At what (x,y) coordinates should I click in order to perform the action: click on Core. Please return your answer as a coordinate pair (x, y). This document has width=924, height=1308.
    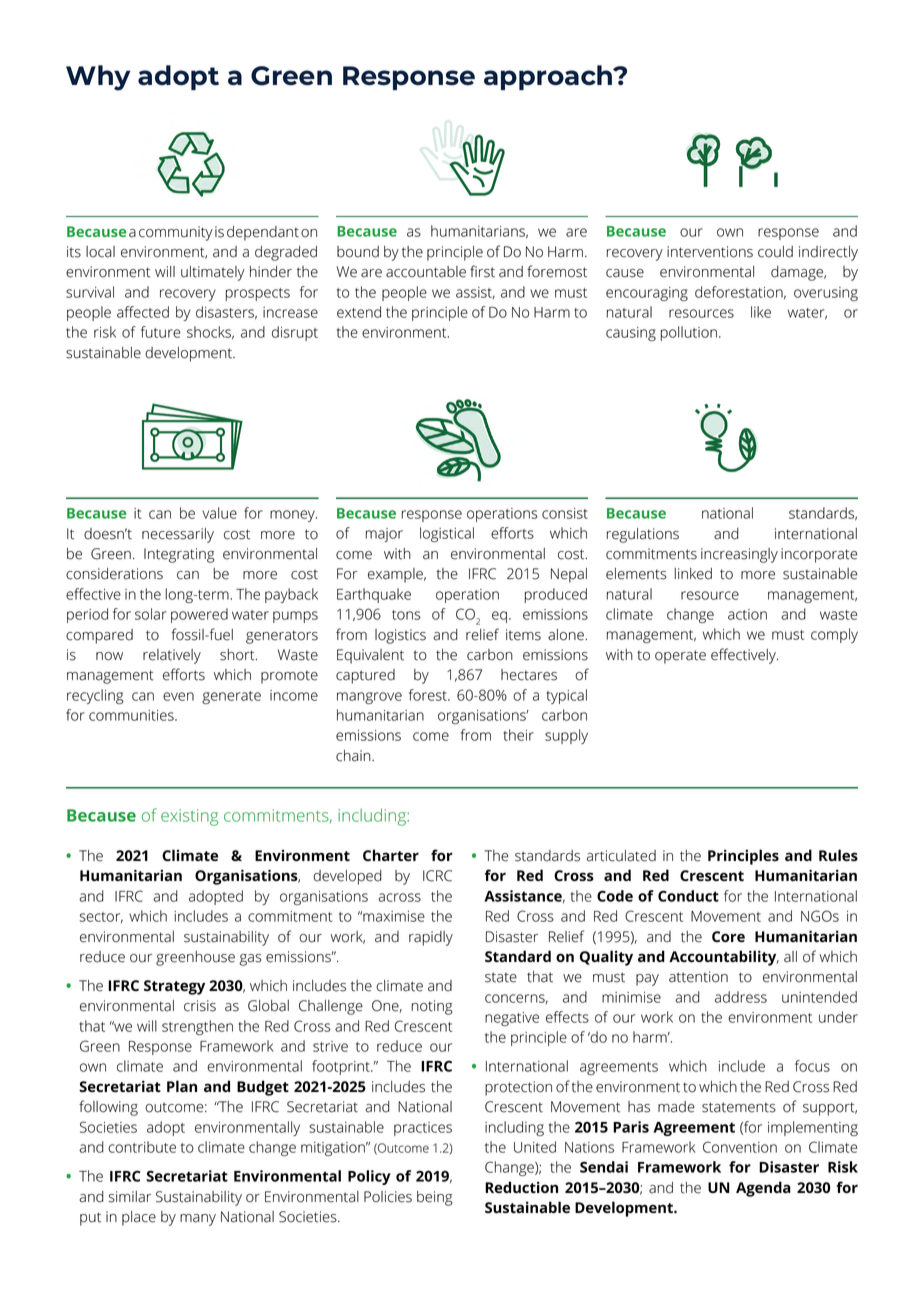
    Looking at the image, I should click on (728, 936).
